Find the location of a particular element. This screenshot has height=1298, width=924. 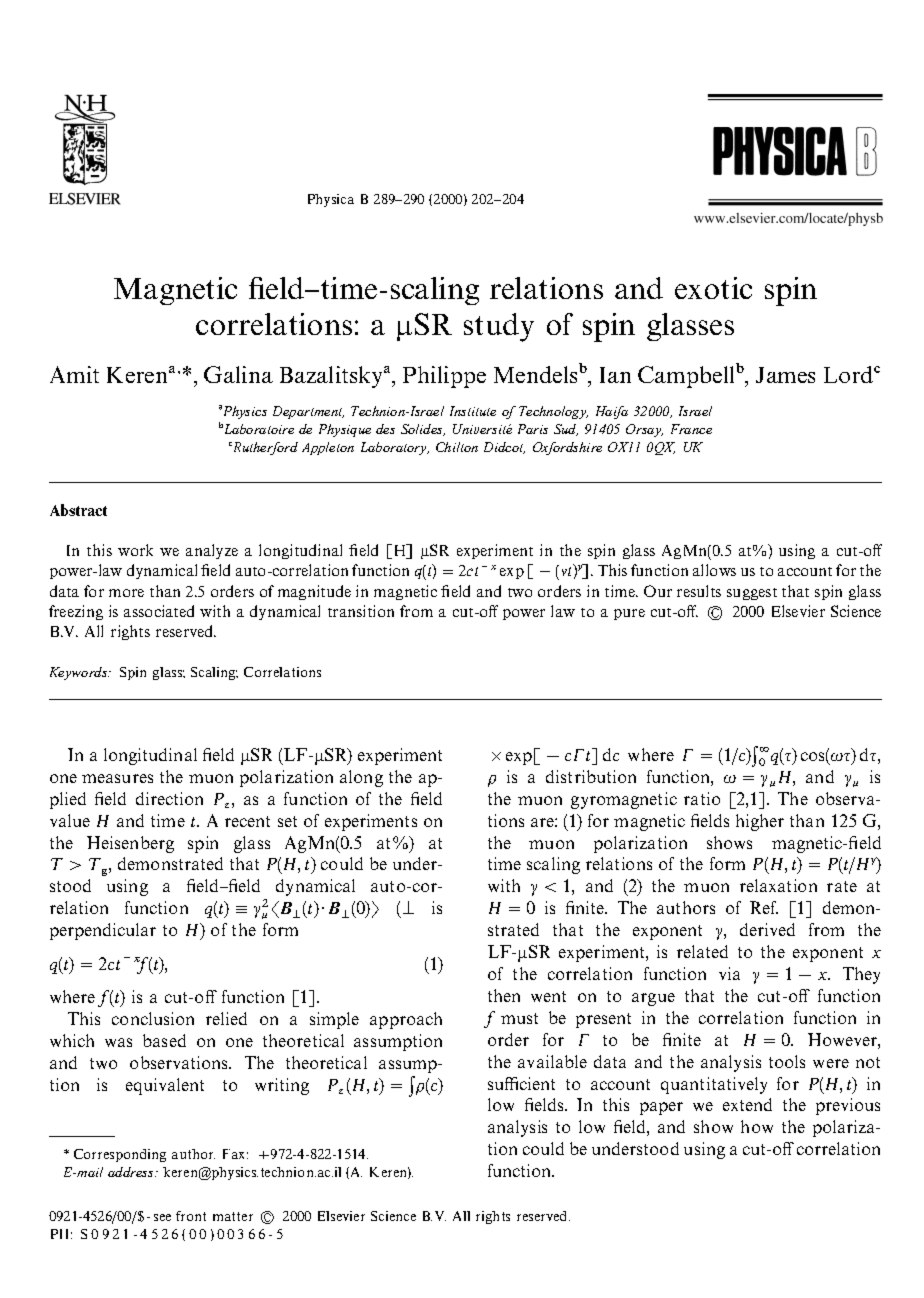

address is located at coordinates (132, 1172).
